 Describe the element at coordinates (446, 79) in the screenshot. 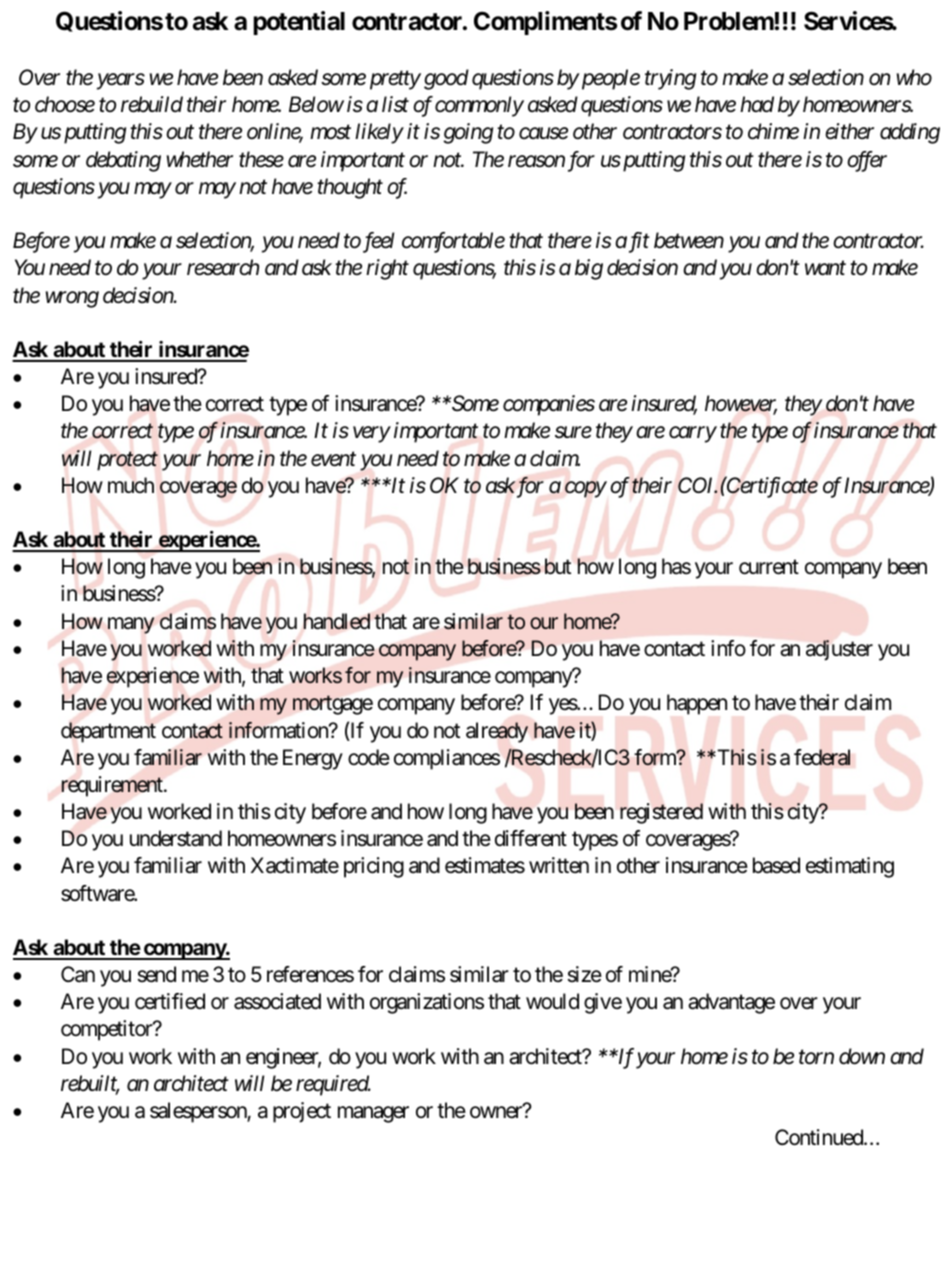

I see `good` at that location.
